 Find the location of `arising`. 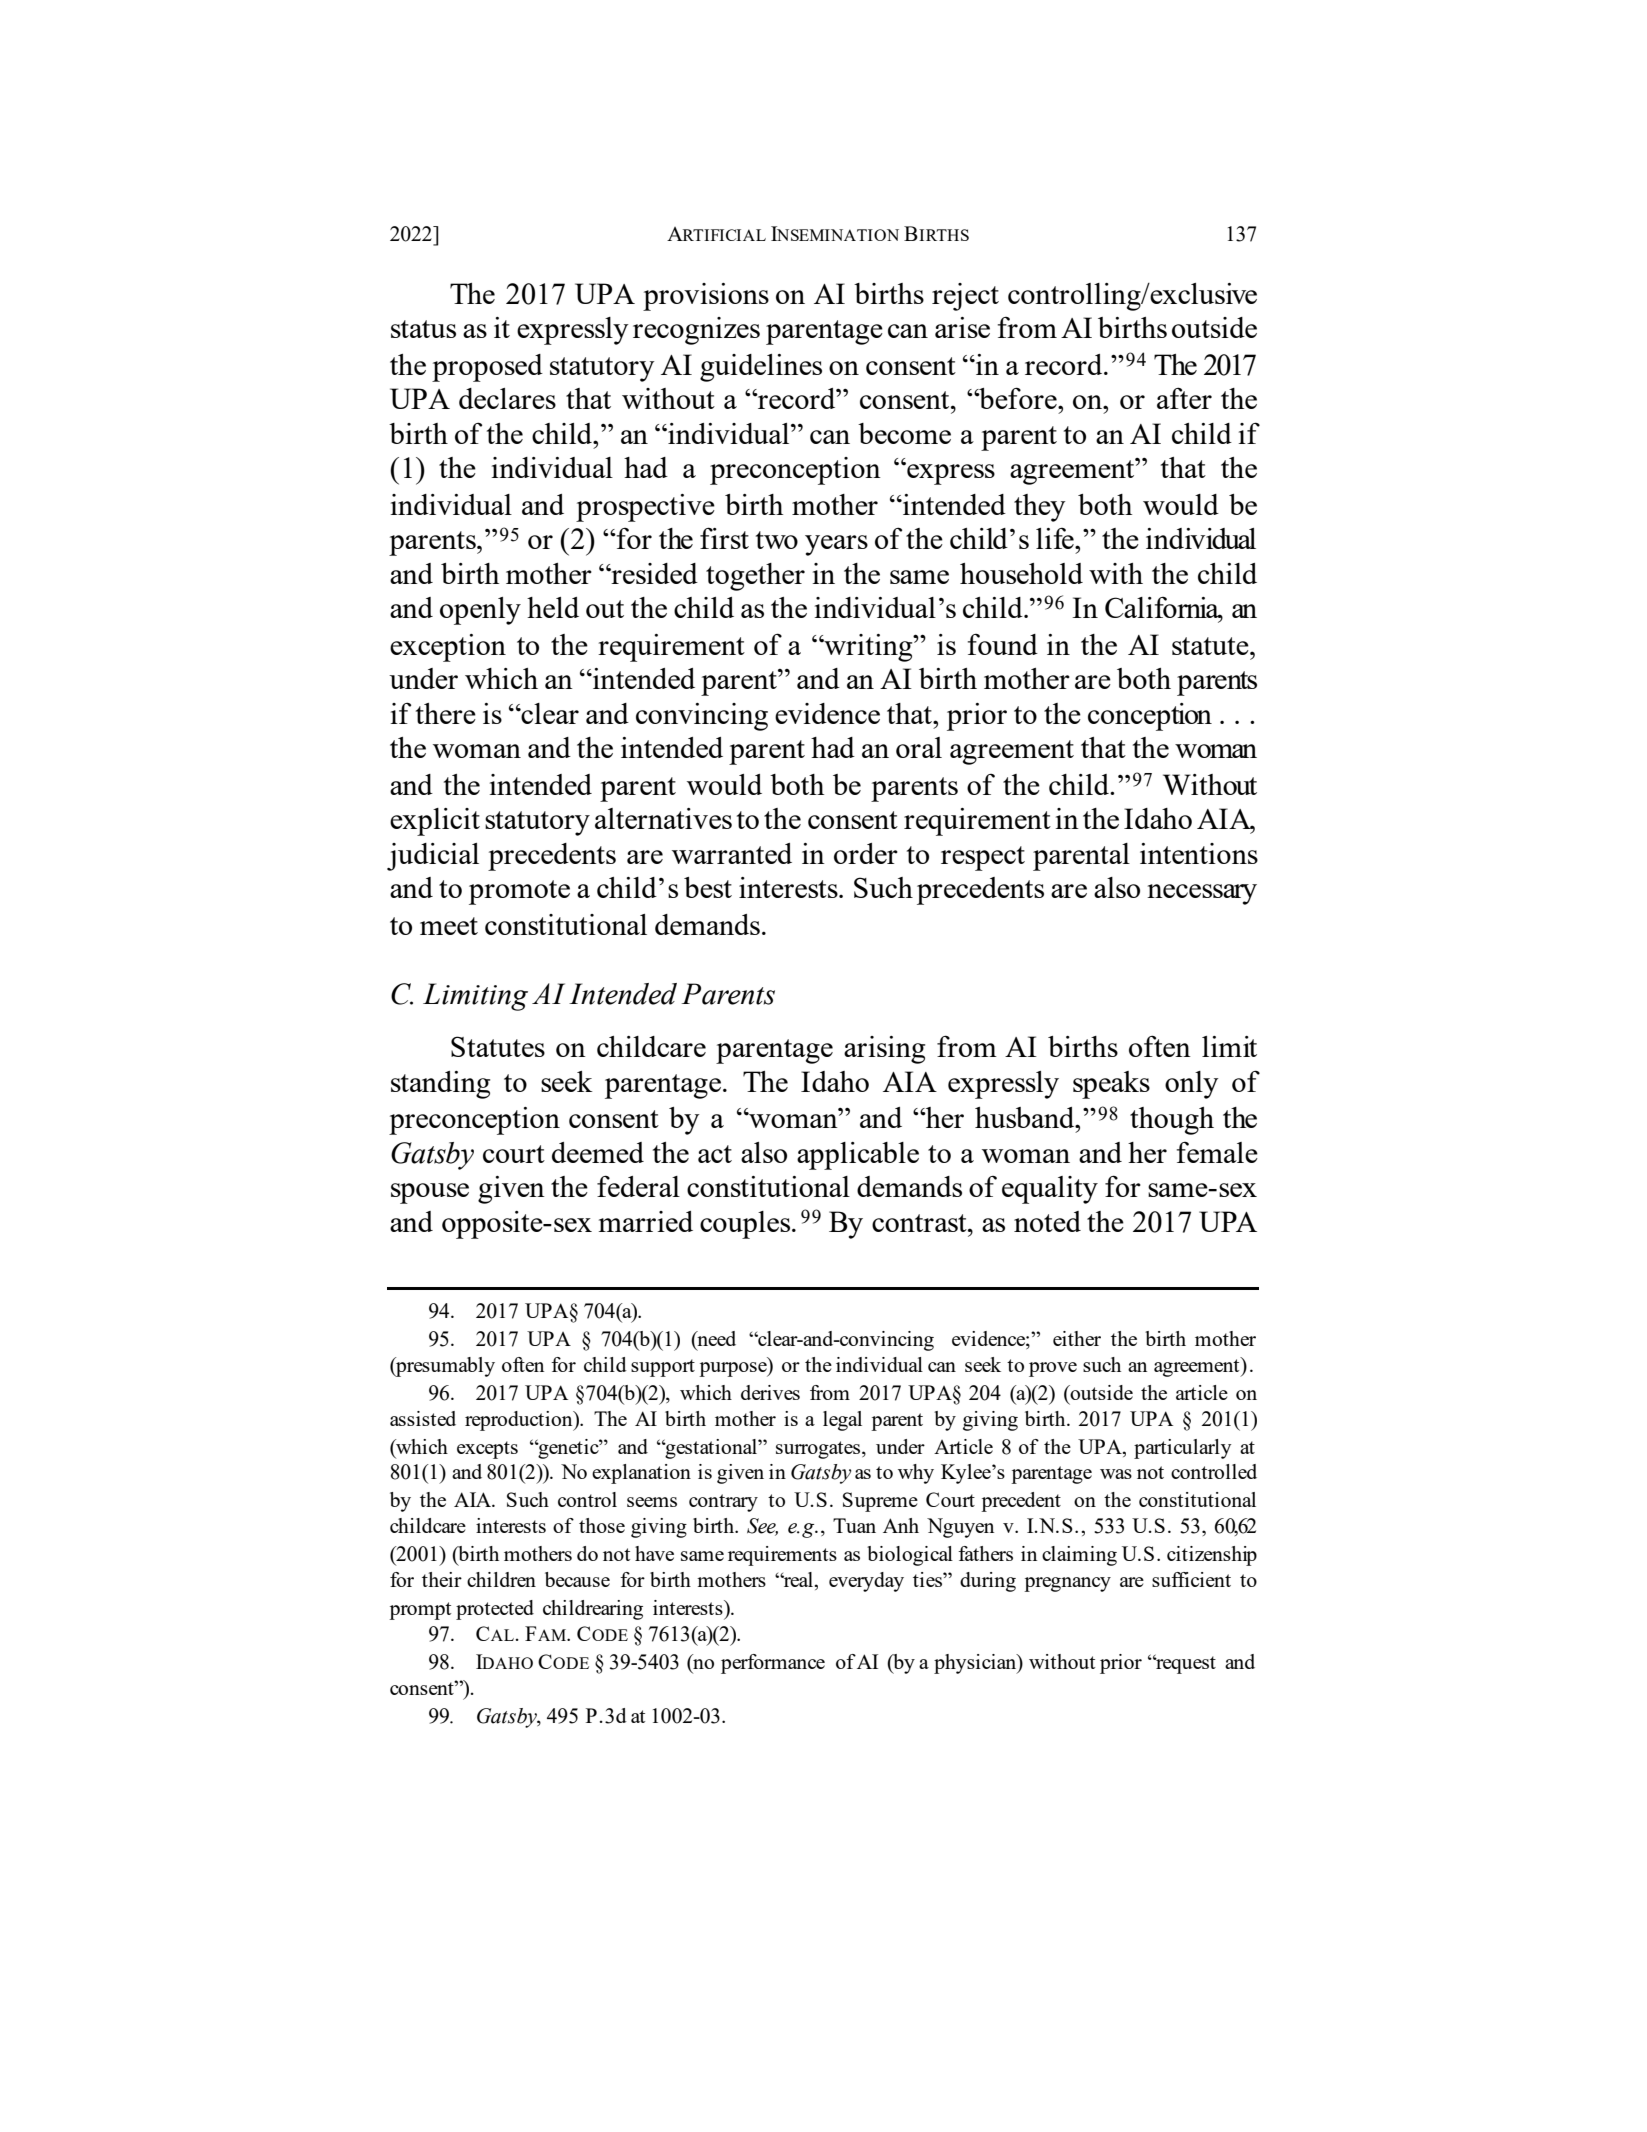

arising is located at coordinates (884, 1050).
